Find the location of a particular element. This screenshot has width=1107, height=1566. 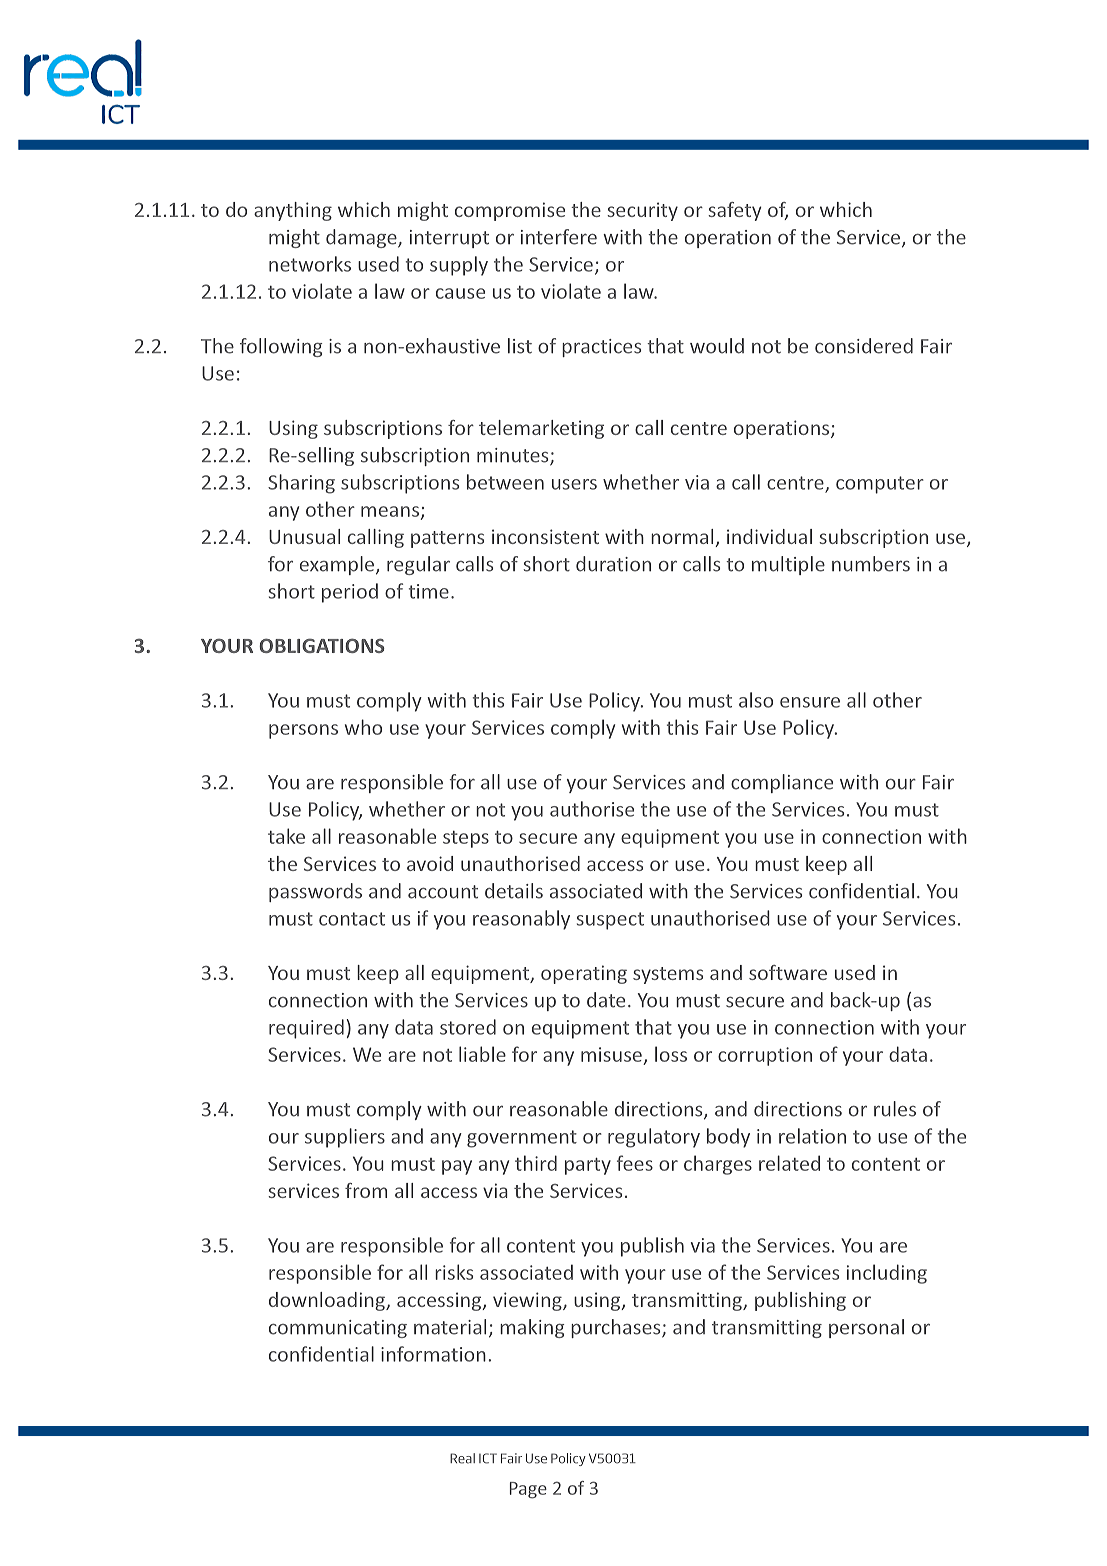

interfere is located at coordinates (559, 237).
